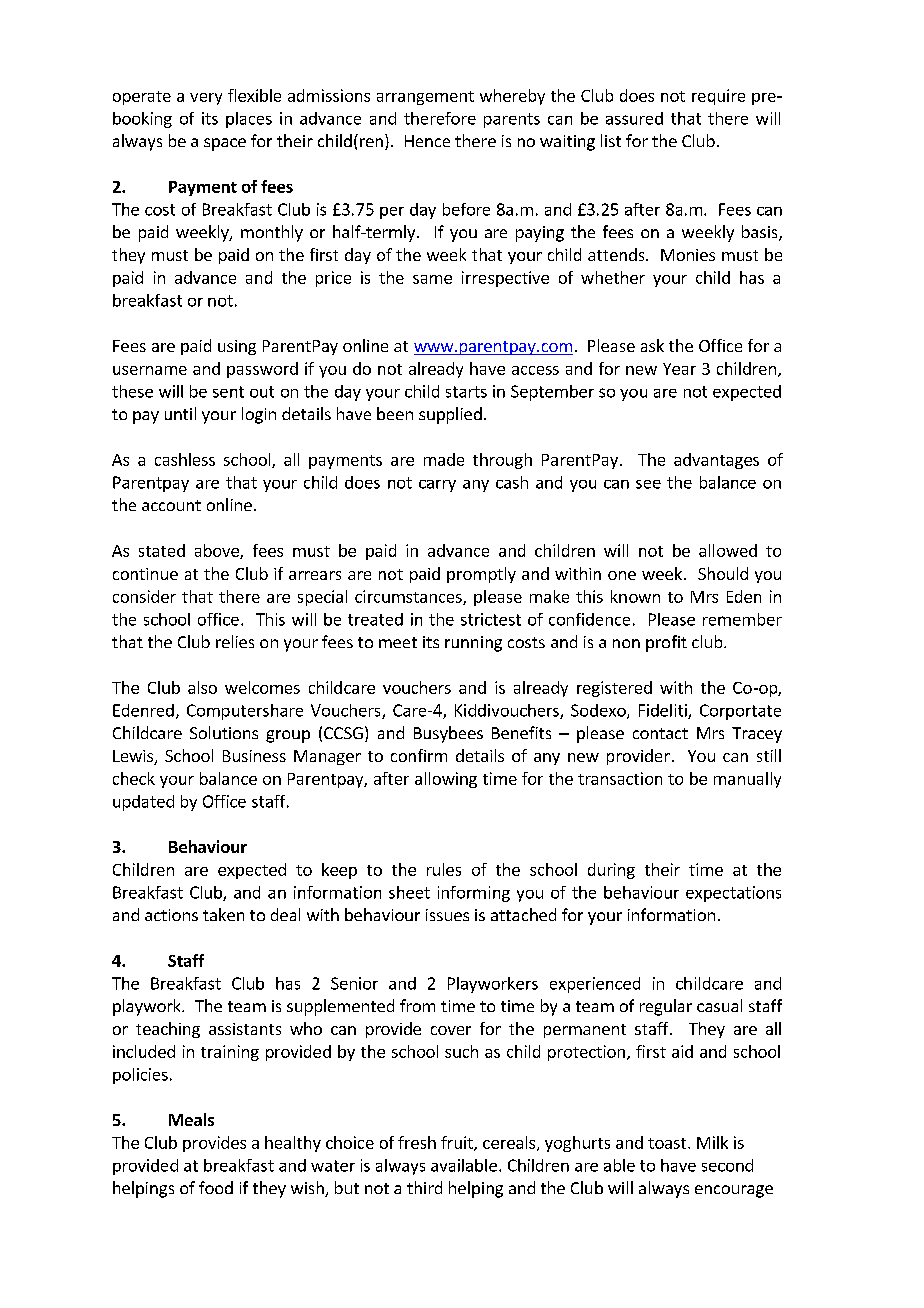 The width and height of the page is (924, 1308). What do you see at coordinates (458, 1143) in the page?
I see `fruit` at bounding box center [458, 1143].
